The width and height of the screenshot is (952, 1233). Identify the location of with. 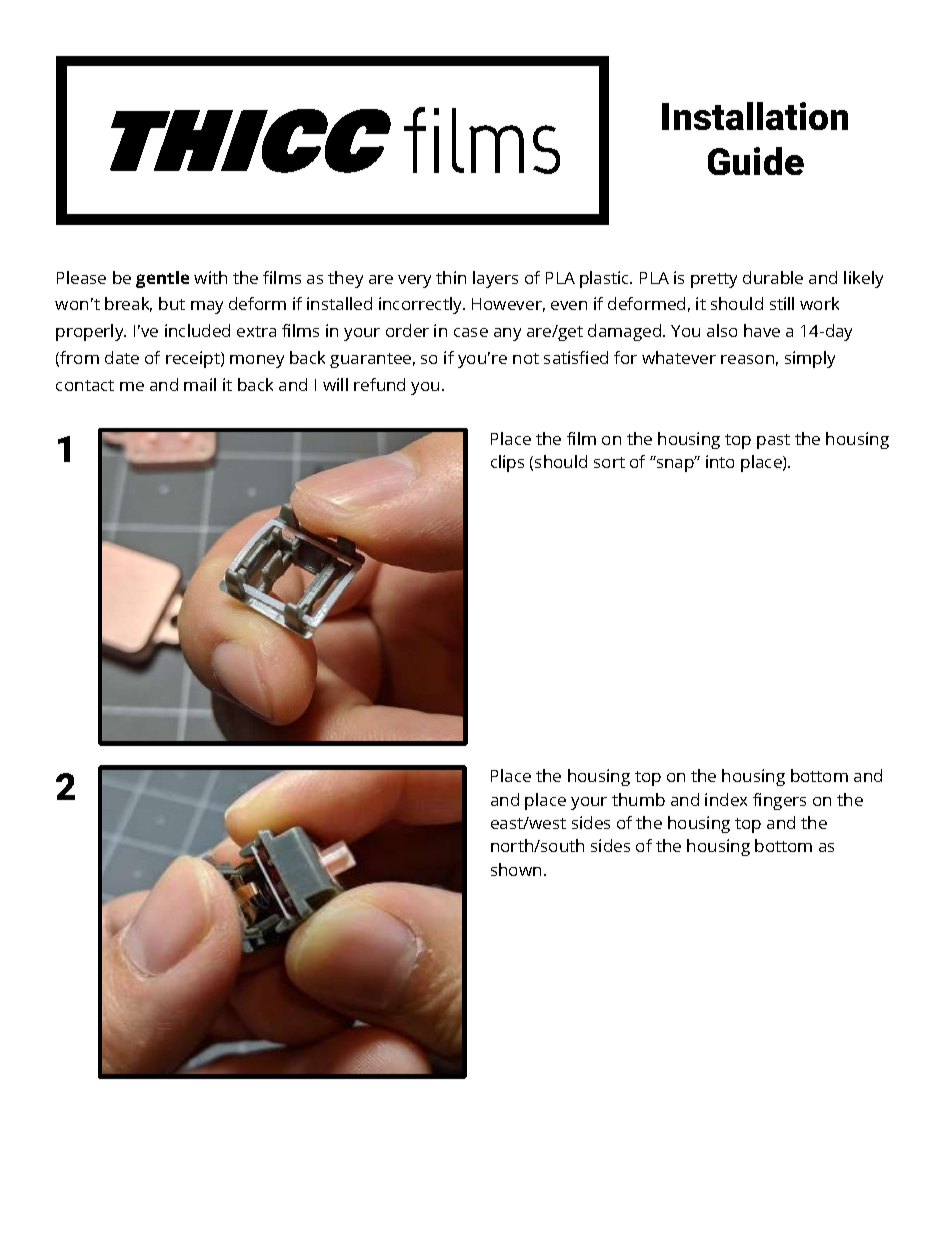
(210, 277).
